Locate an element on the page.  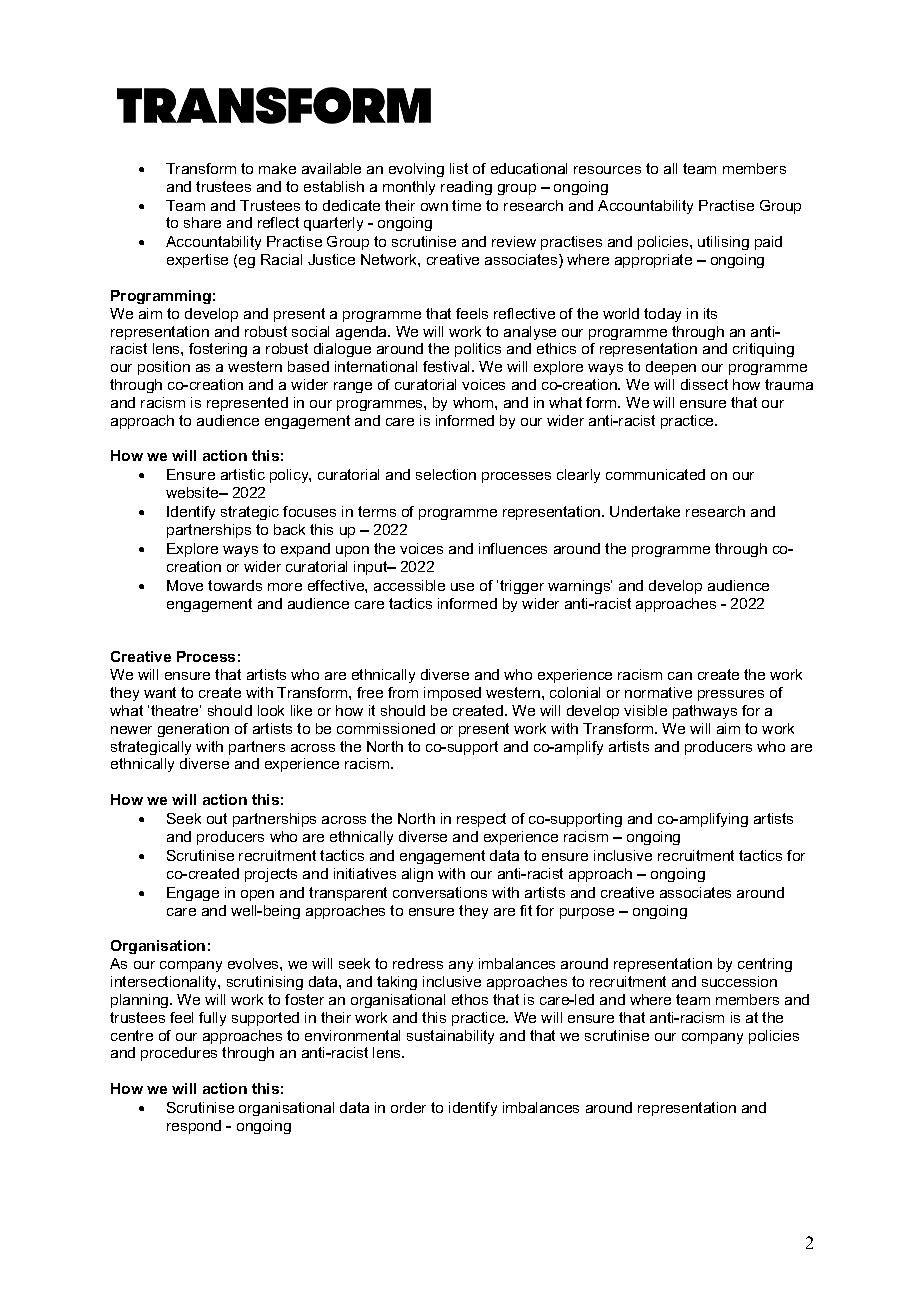
generation is located at coordinates (193, 730).
